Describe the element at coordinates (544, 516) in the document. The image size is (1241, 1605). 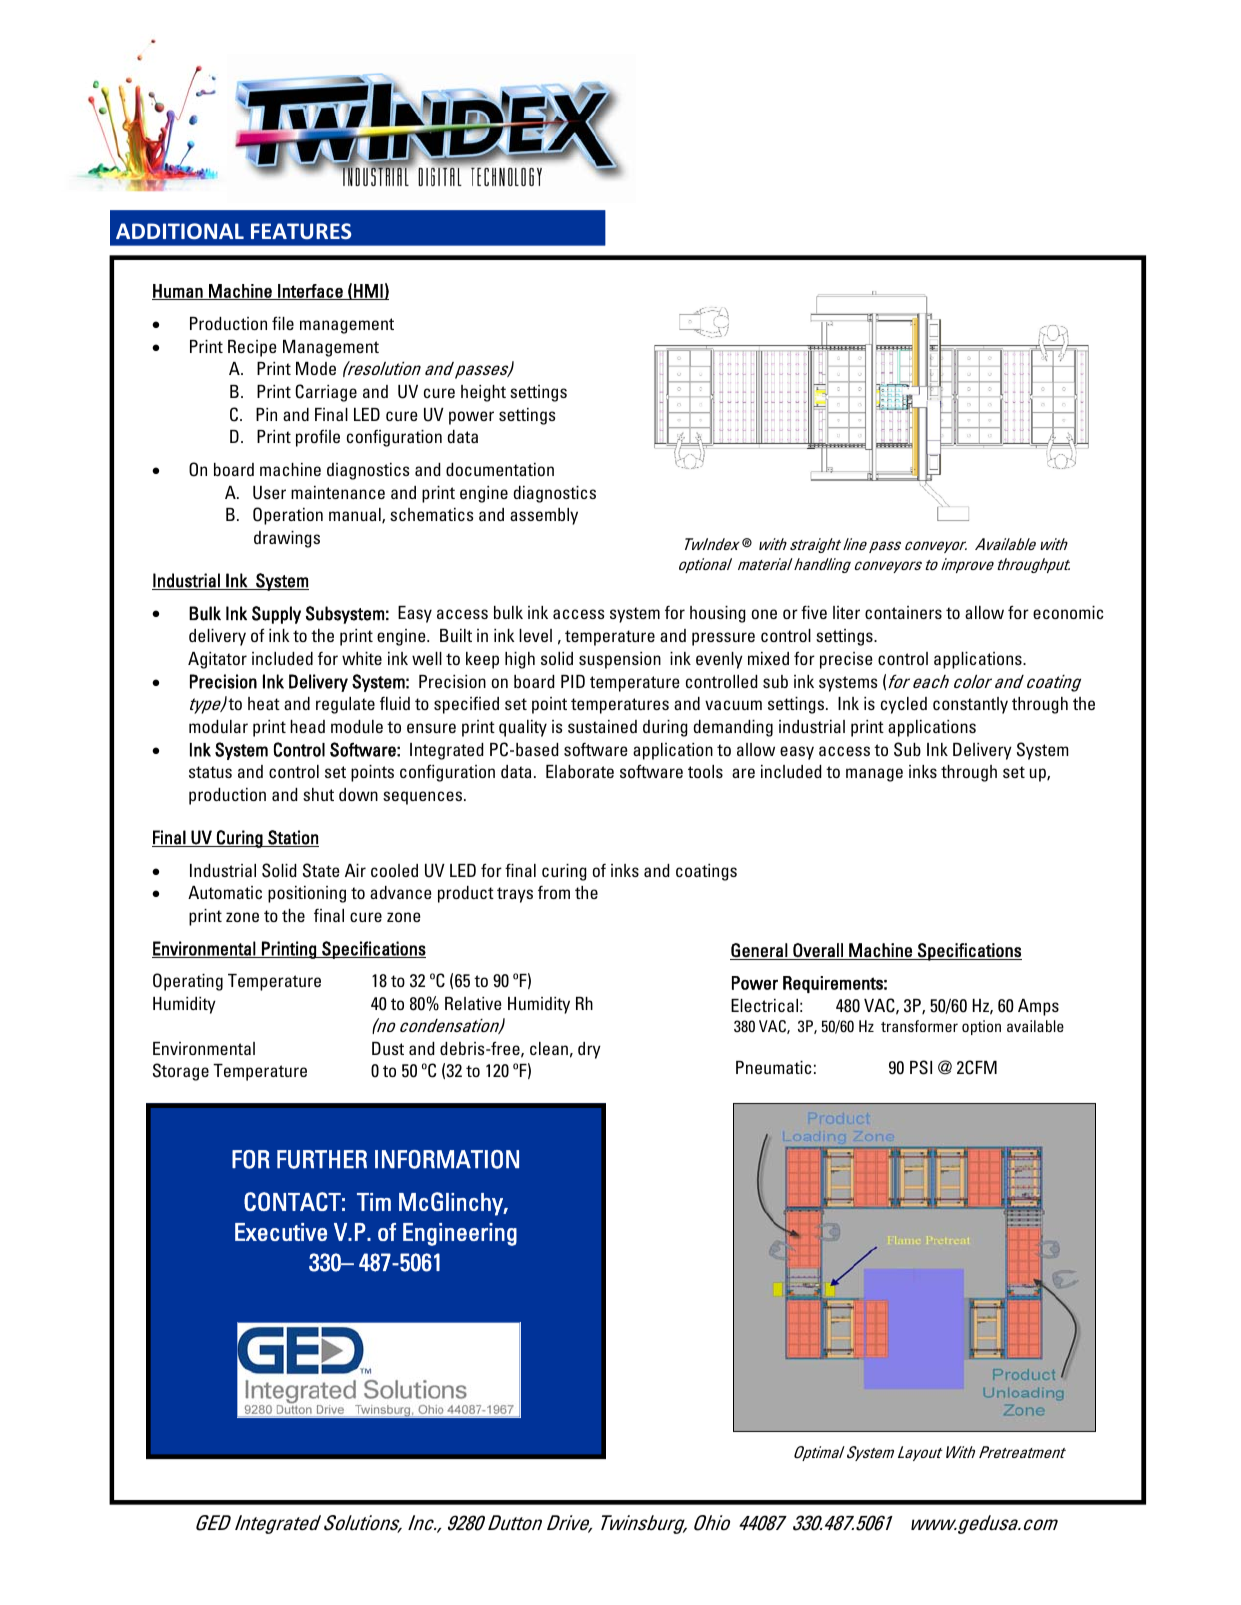
I see `assembly` at that location.
